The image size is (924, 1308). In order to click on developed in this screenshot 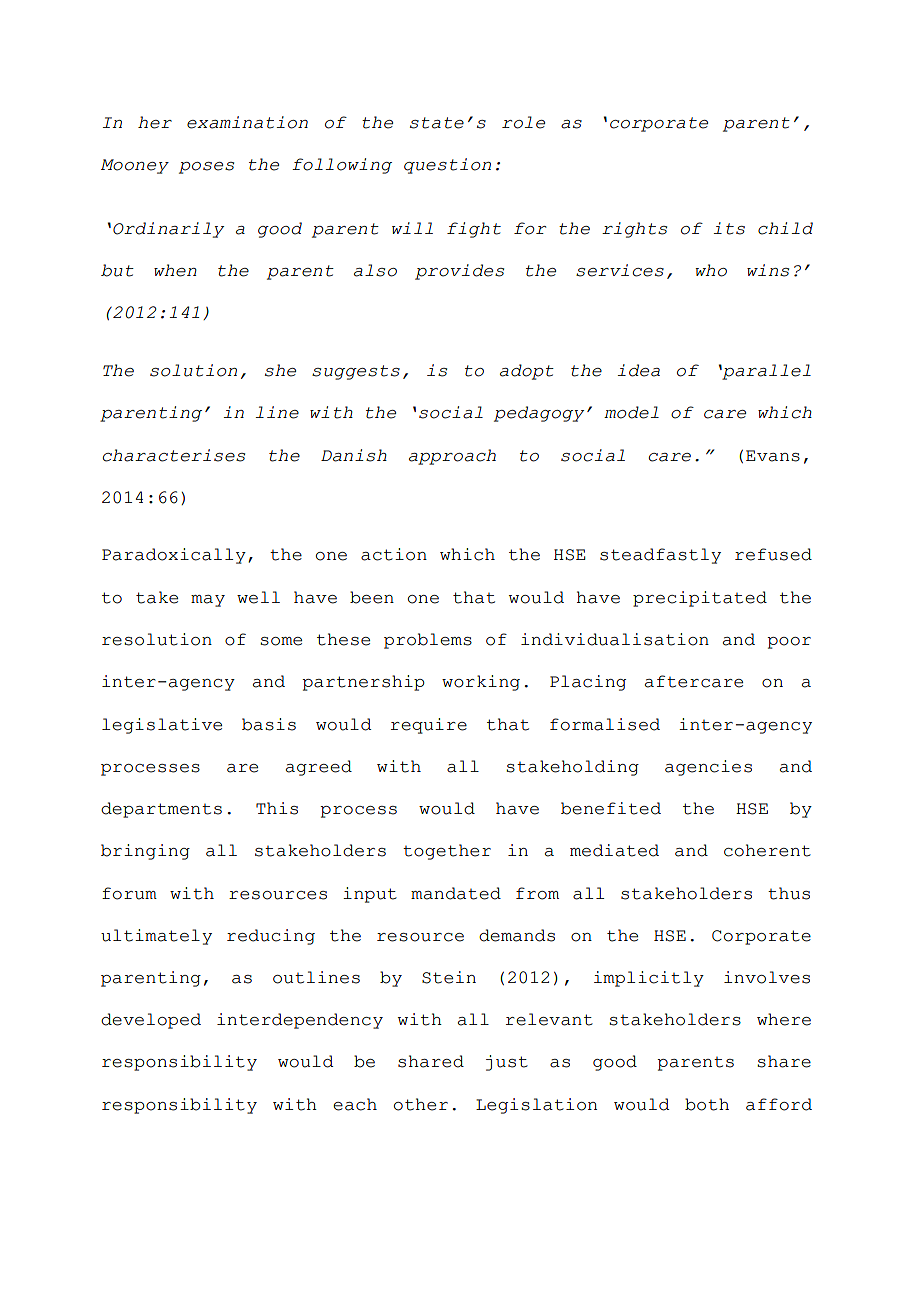, I will do `click(151, 1021)`.
